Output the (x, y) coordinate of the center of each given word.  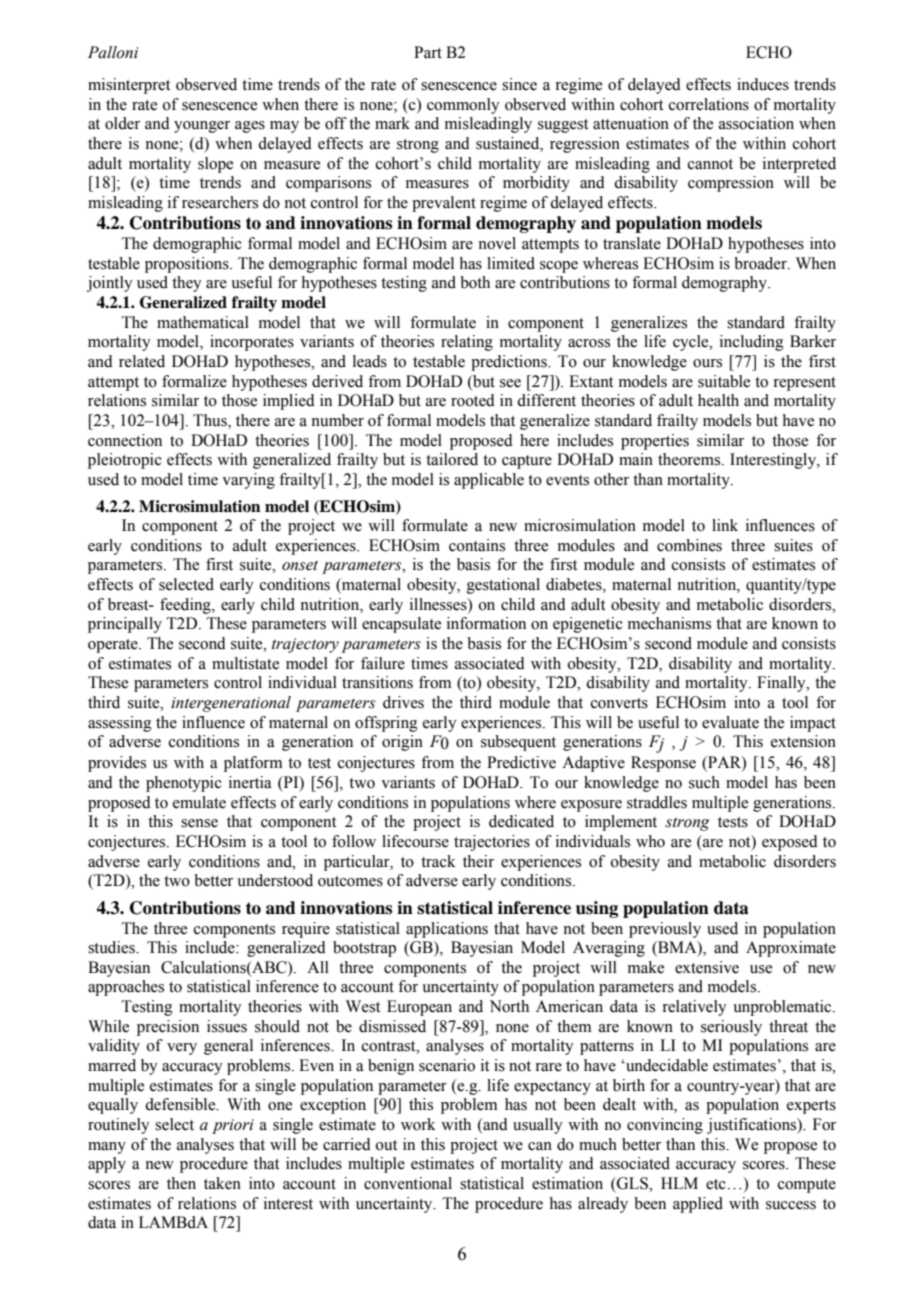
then (181, 1183)
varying (248, 481)
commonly (463, 106)
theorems (690, 459)
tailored (452, 459)
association (756, 123)
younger (202, 127)
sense (199, 823)
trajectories (492, 843)
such (704, 782)
